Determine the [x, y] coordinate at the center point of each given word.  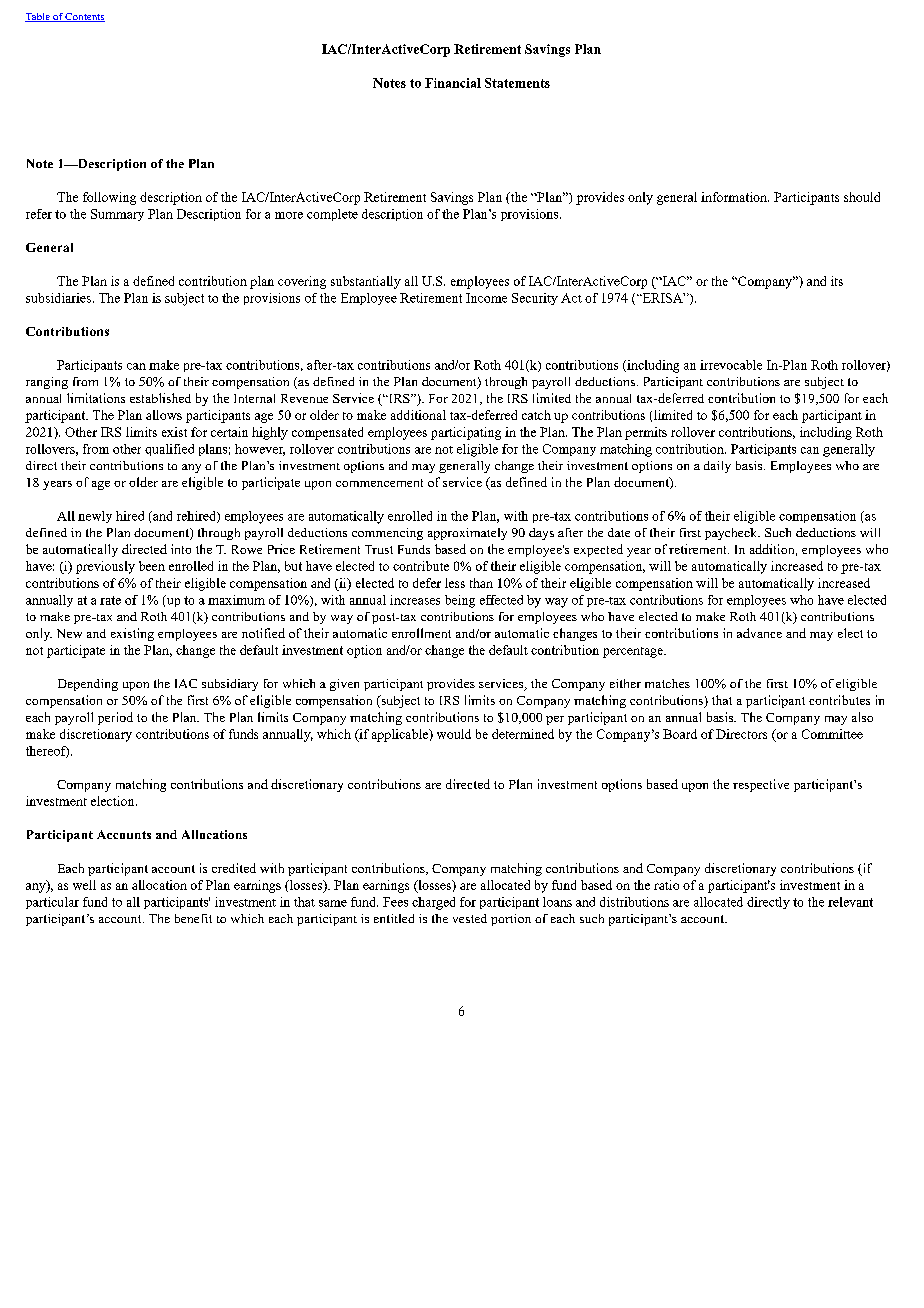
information [735, 197]
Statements [517, 83]
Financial [453, 83]
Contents [84, 17]
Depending [88, 685]
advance [759, 633]
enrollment [421, 633]
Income [486, 298]
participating [466, 433]
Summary [117, 215]
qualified [169, 450]
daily [717, 467]
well [84, 885]
